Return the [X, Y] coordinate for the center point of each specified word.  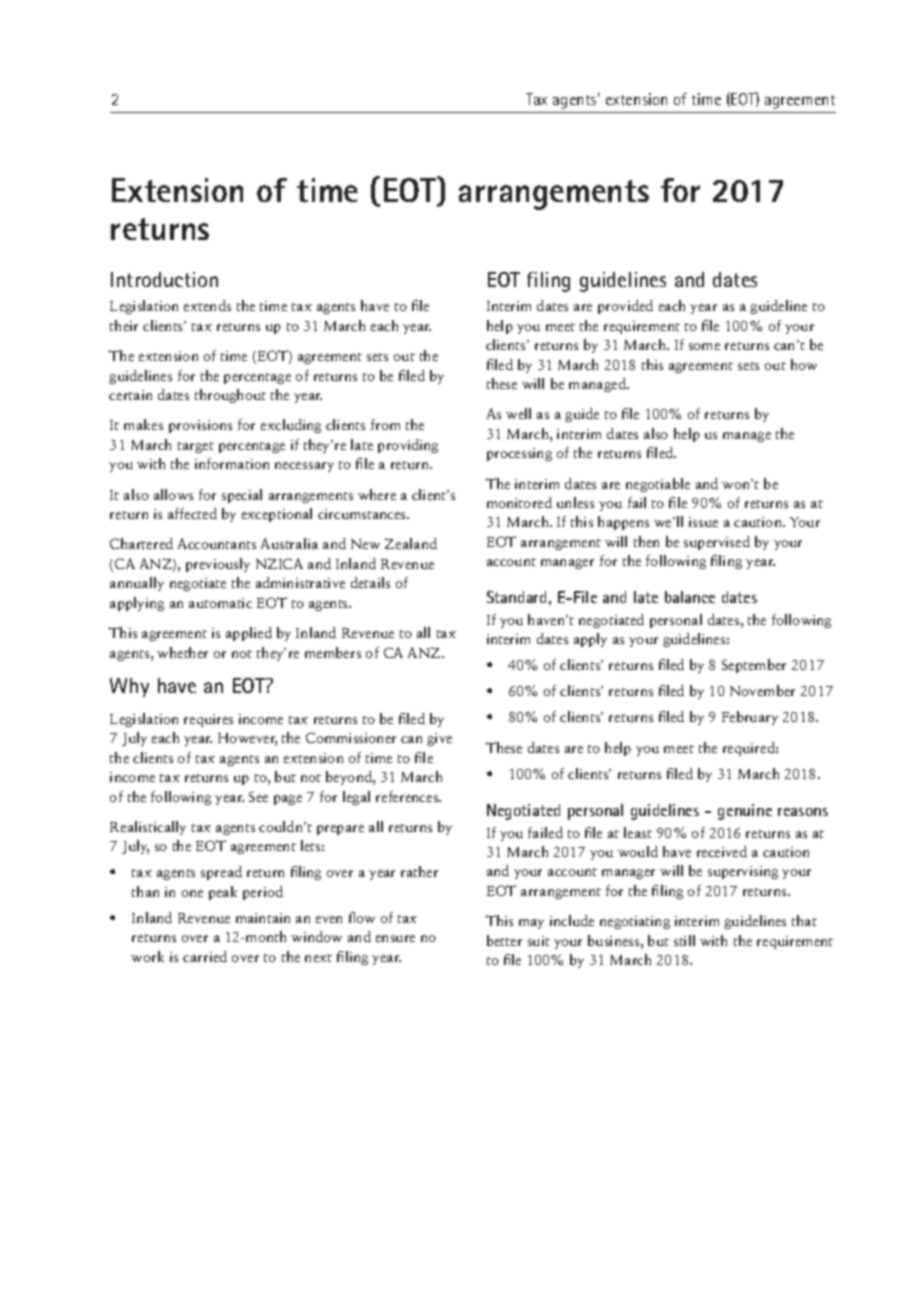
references [408, 796]
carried [205, 956]
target [196, 447]
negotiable [658, 485]
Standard [516, 597]
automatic [220, 603]
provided [625, 307]
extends [207, 305]
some [704, 346]
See [258, 796]
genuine [745, 812]
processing [519, 454]
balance [690, 597]
